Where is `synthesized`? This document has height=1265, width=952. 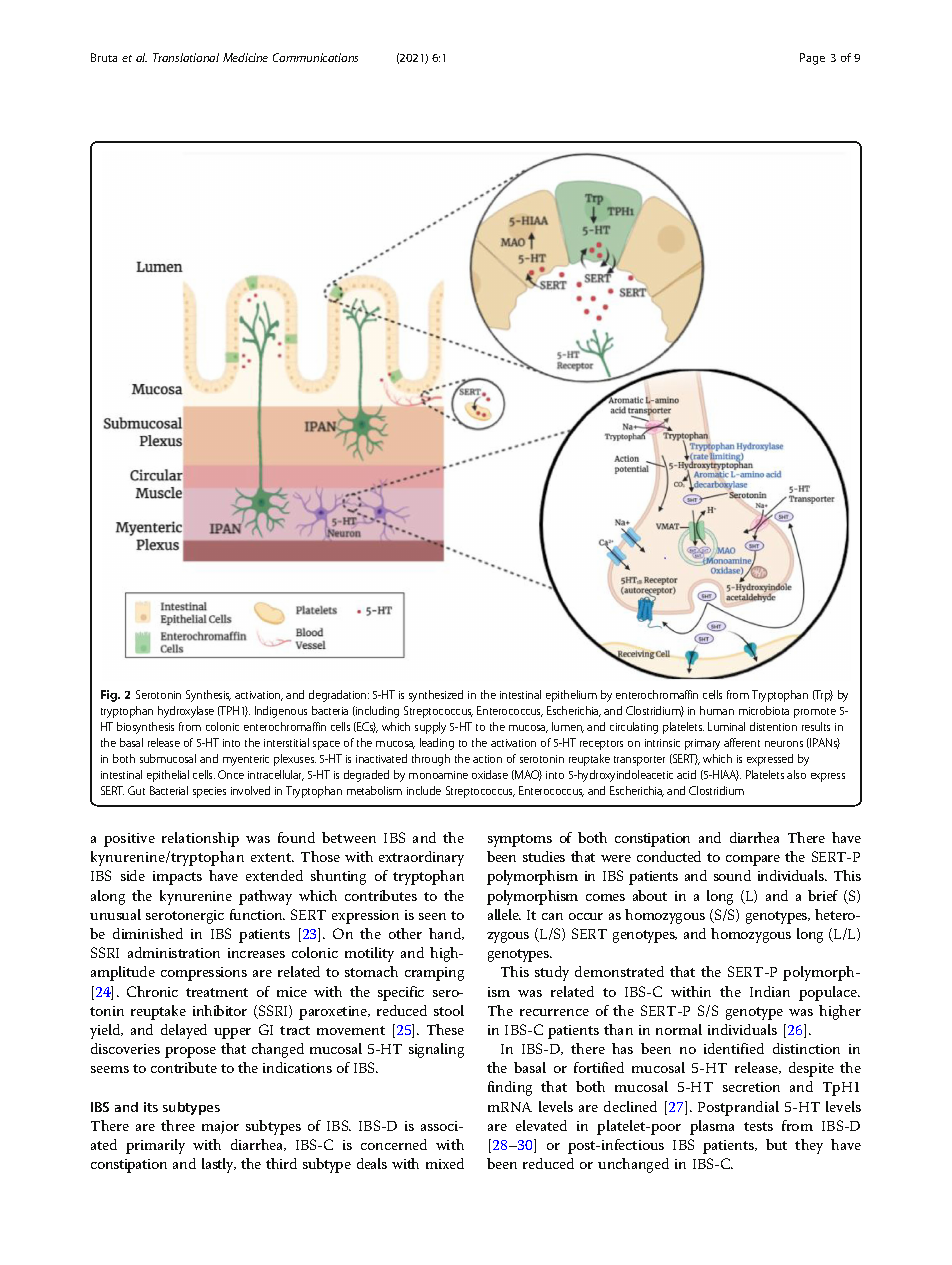
synthesized is located at coordinates (436, 696).
